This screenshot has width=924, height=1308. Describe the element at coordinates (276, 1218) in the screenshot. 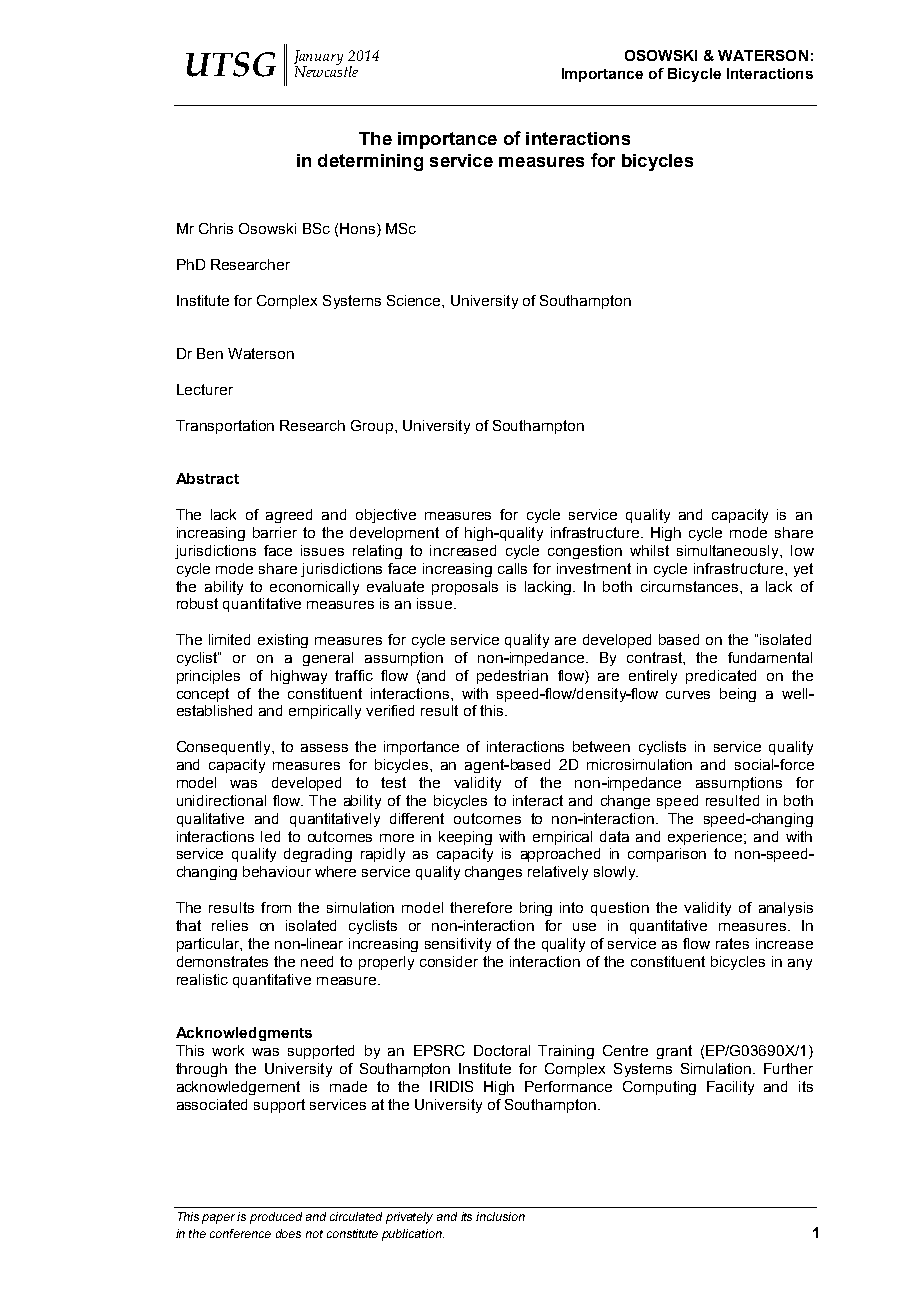

I see `produced` at that location.
